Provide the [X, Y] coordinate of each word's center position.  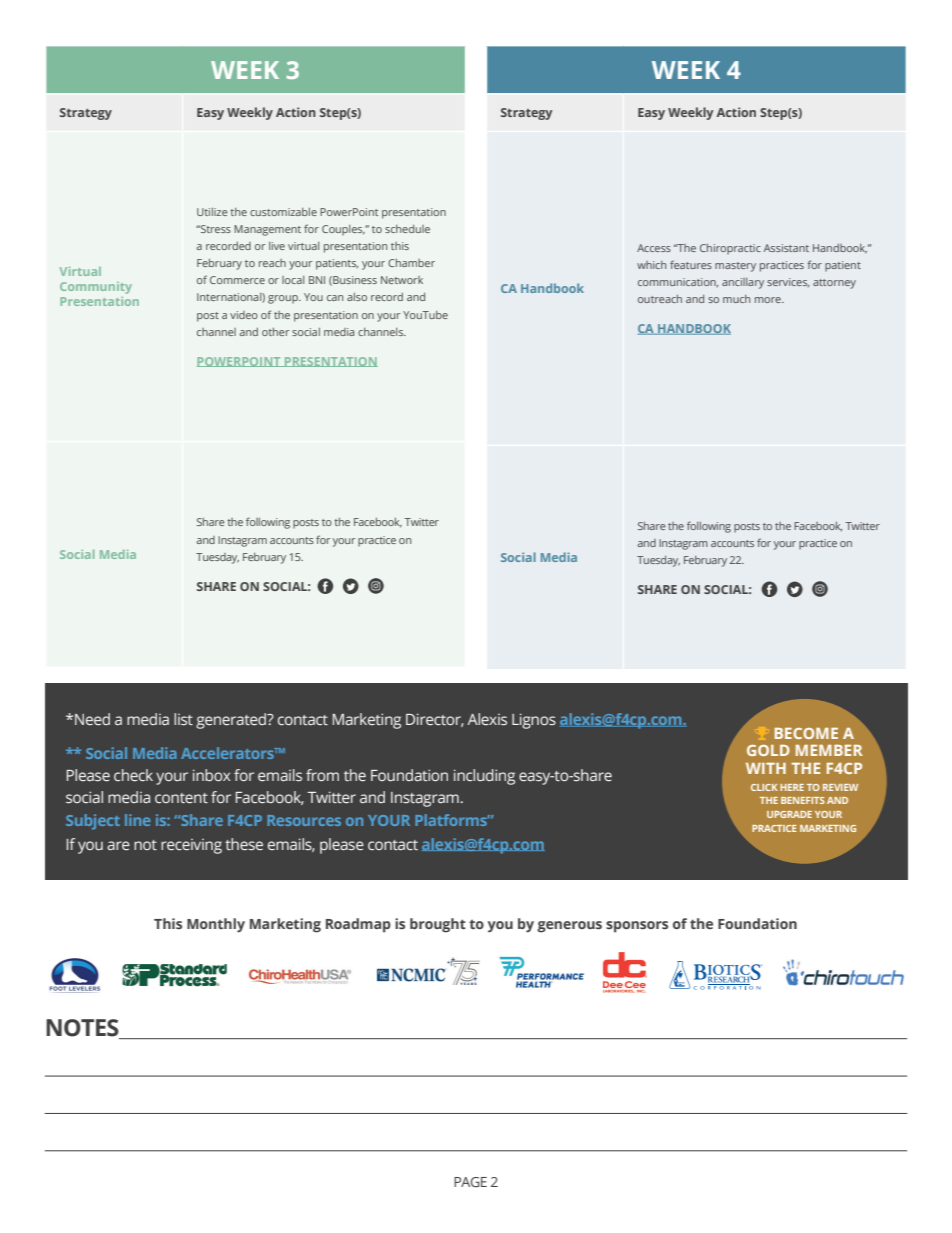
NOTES [82, 1028]
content [181, 798]
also [357, 297]
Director [435, 720]
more [769, 300]
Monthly [216, 925]
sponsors [637, 927]
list [183, 719]
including [484, 777]
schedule [407, 229]
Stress [214, 229]
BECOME [806, 733]
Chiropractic [730, 249]
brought [438, 925]
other [275, 332]
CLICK [764, 787]
